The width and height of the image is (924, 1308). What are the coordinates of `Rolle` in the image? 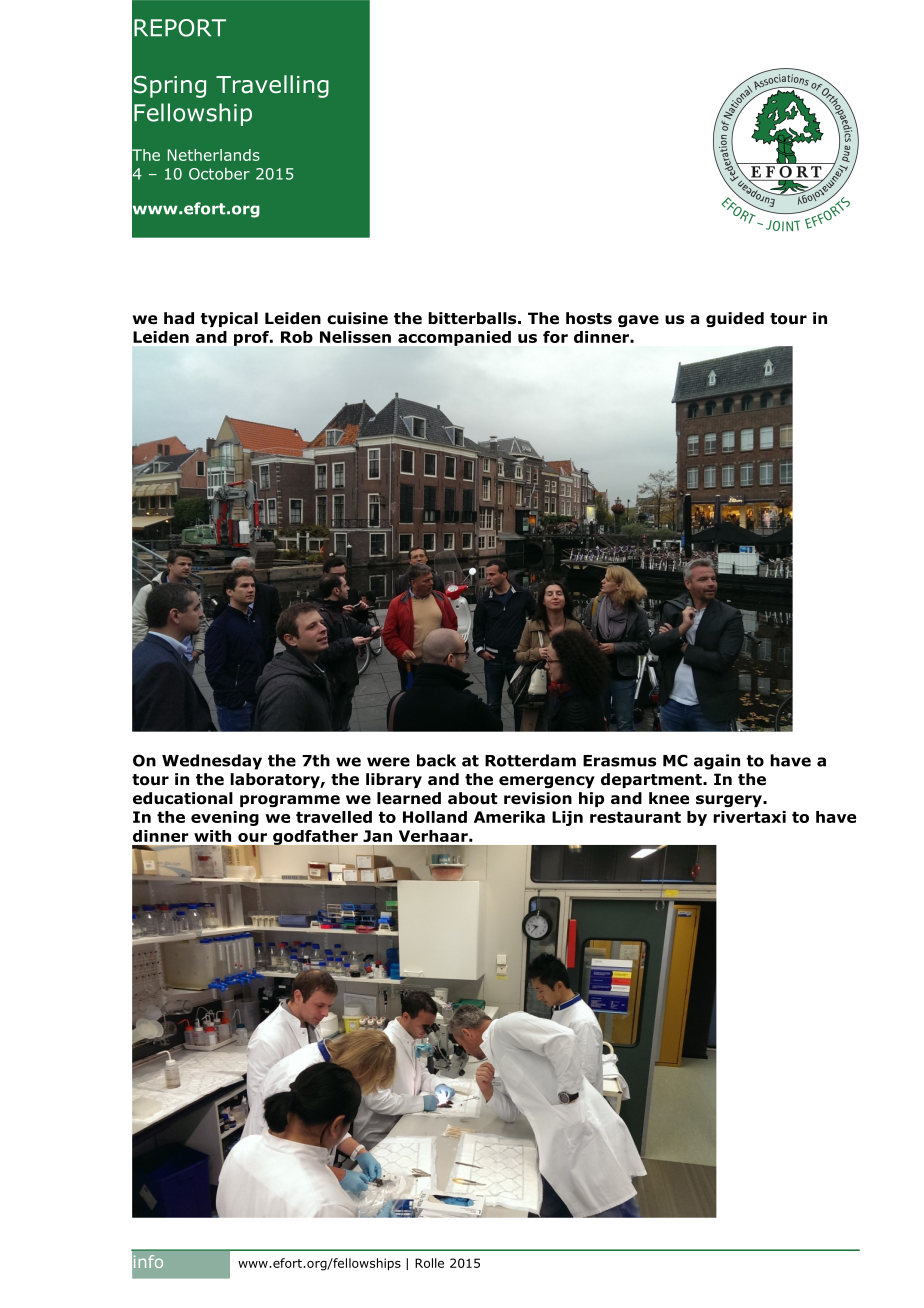 It's located at (429, 1263).
